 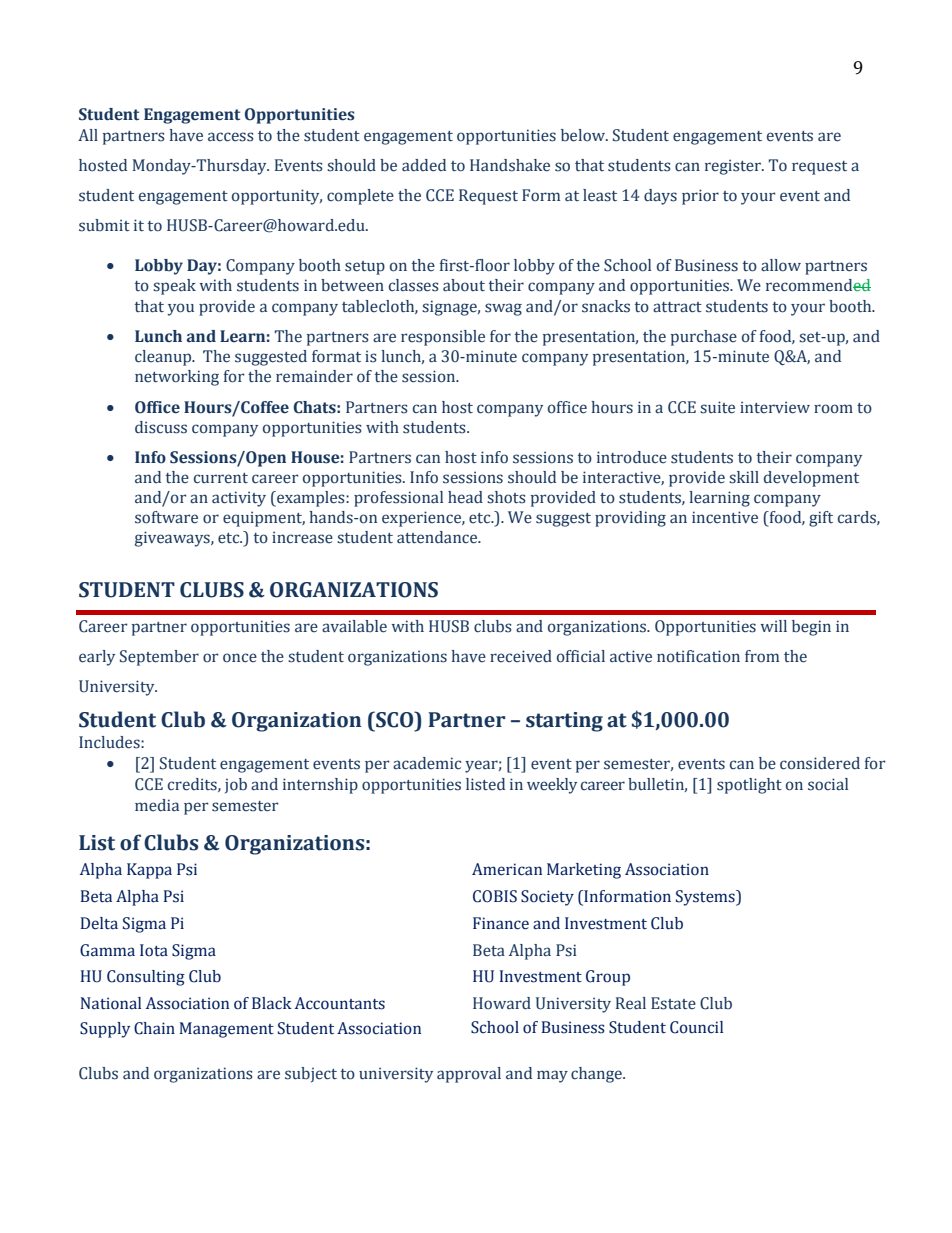 What do you see at coordinates (424, 165) in the screenshot?
I see `added` at bounding box center [424, 165].
